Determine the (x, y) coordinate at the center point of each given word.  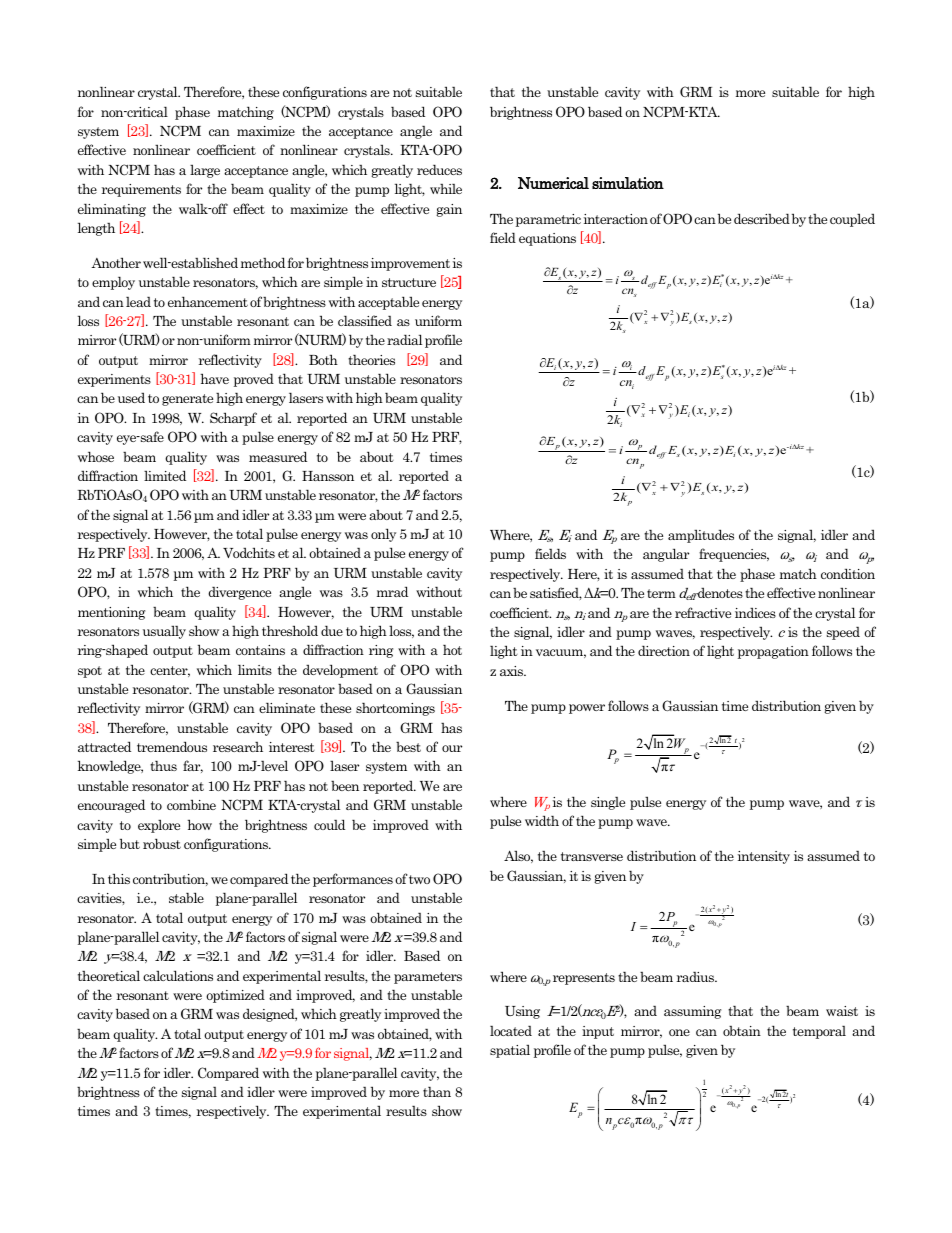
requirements (141, 190)
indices (755, 612)
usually (164, 632)
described (762, 218)
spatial (510, 1051)
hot (452, 649)
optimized (235, 996)
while (446, 188)
